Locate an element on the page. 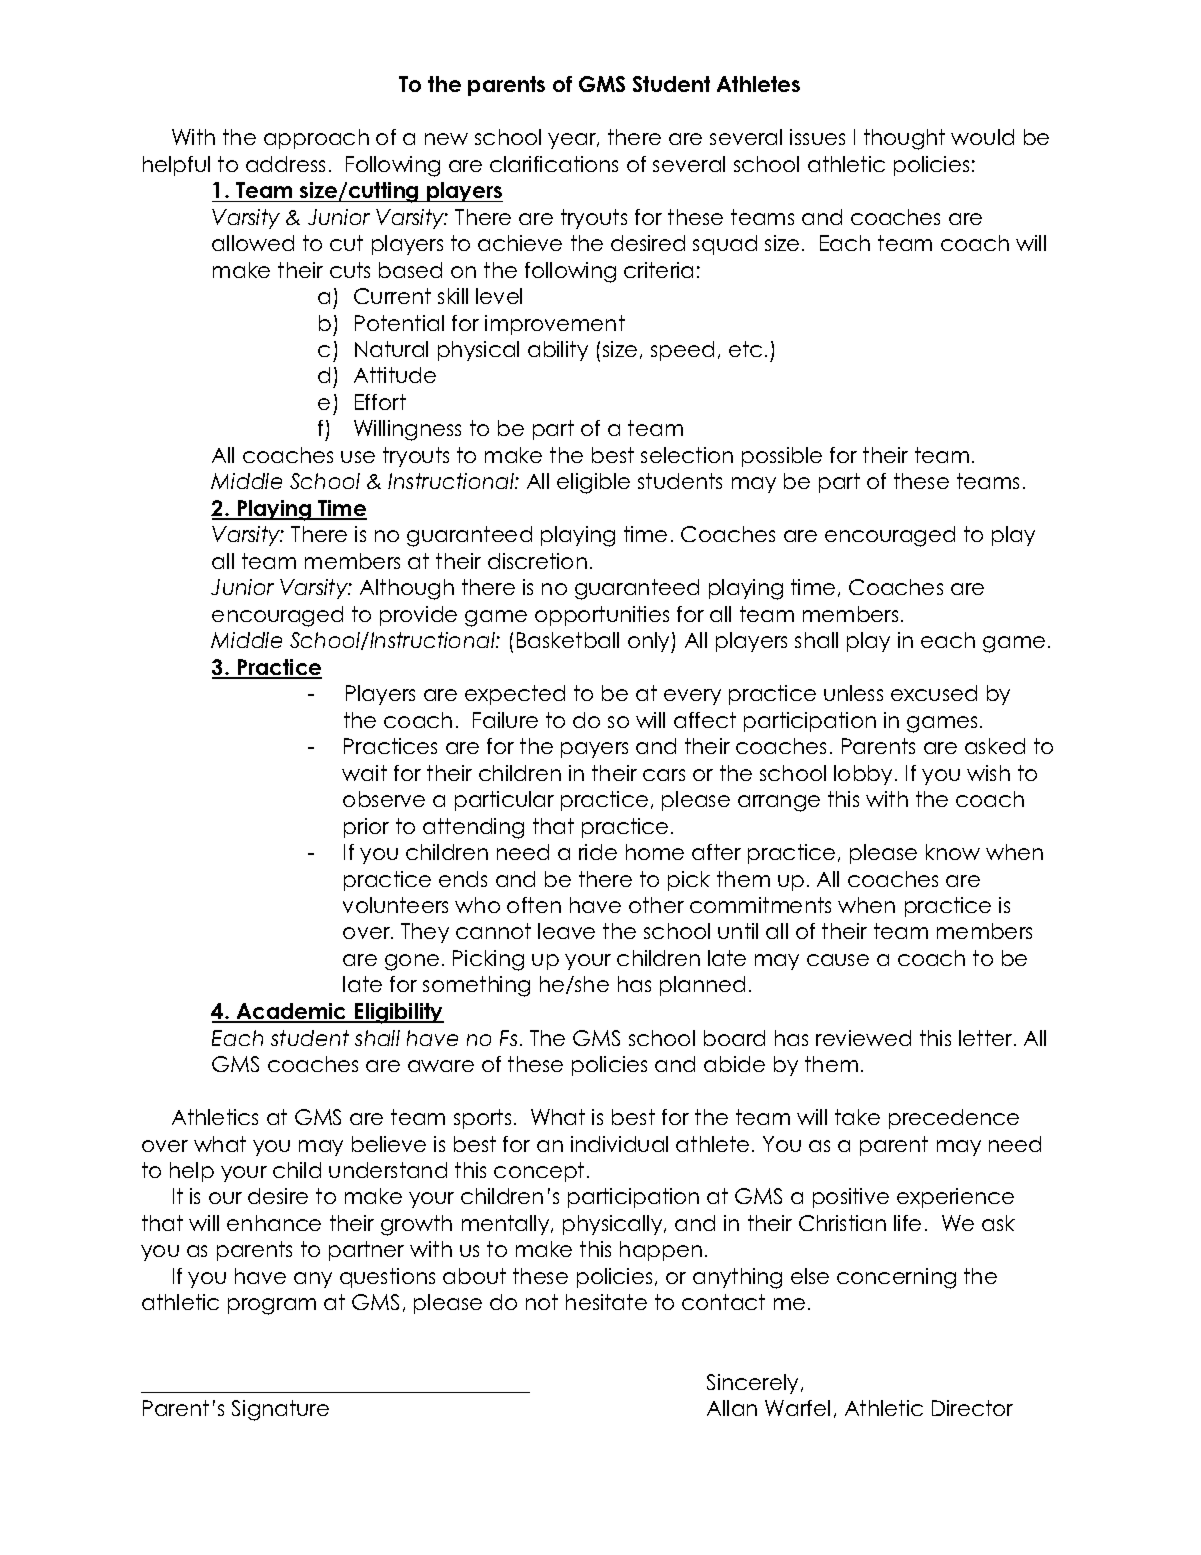 The width and height of the document is (1201, 1555). Effort is located at coordinates (380, 402).
